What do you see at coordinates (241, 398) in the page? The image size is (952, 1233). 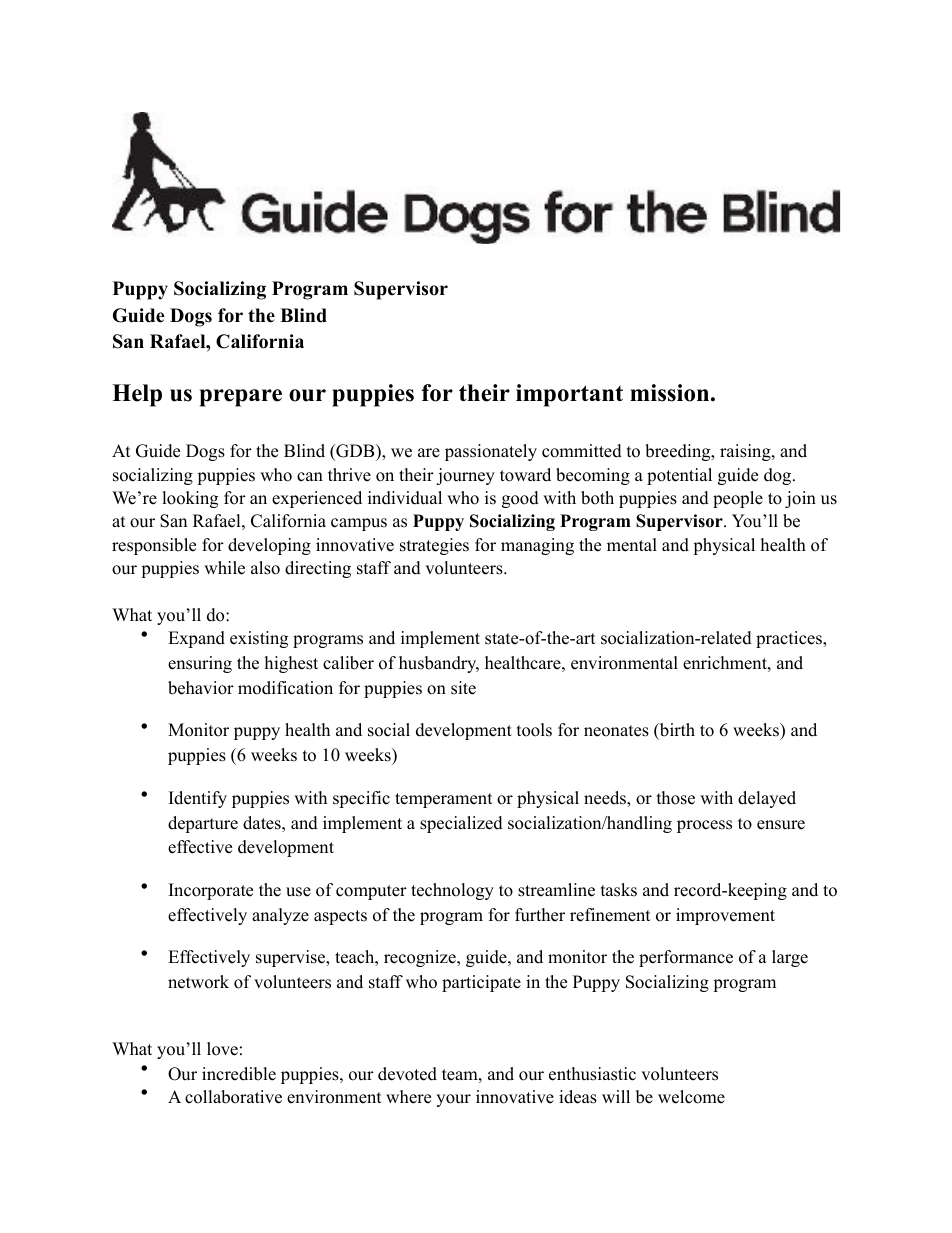 I see `prepare` at bounding box center [241, 398].
